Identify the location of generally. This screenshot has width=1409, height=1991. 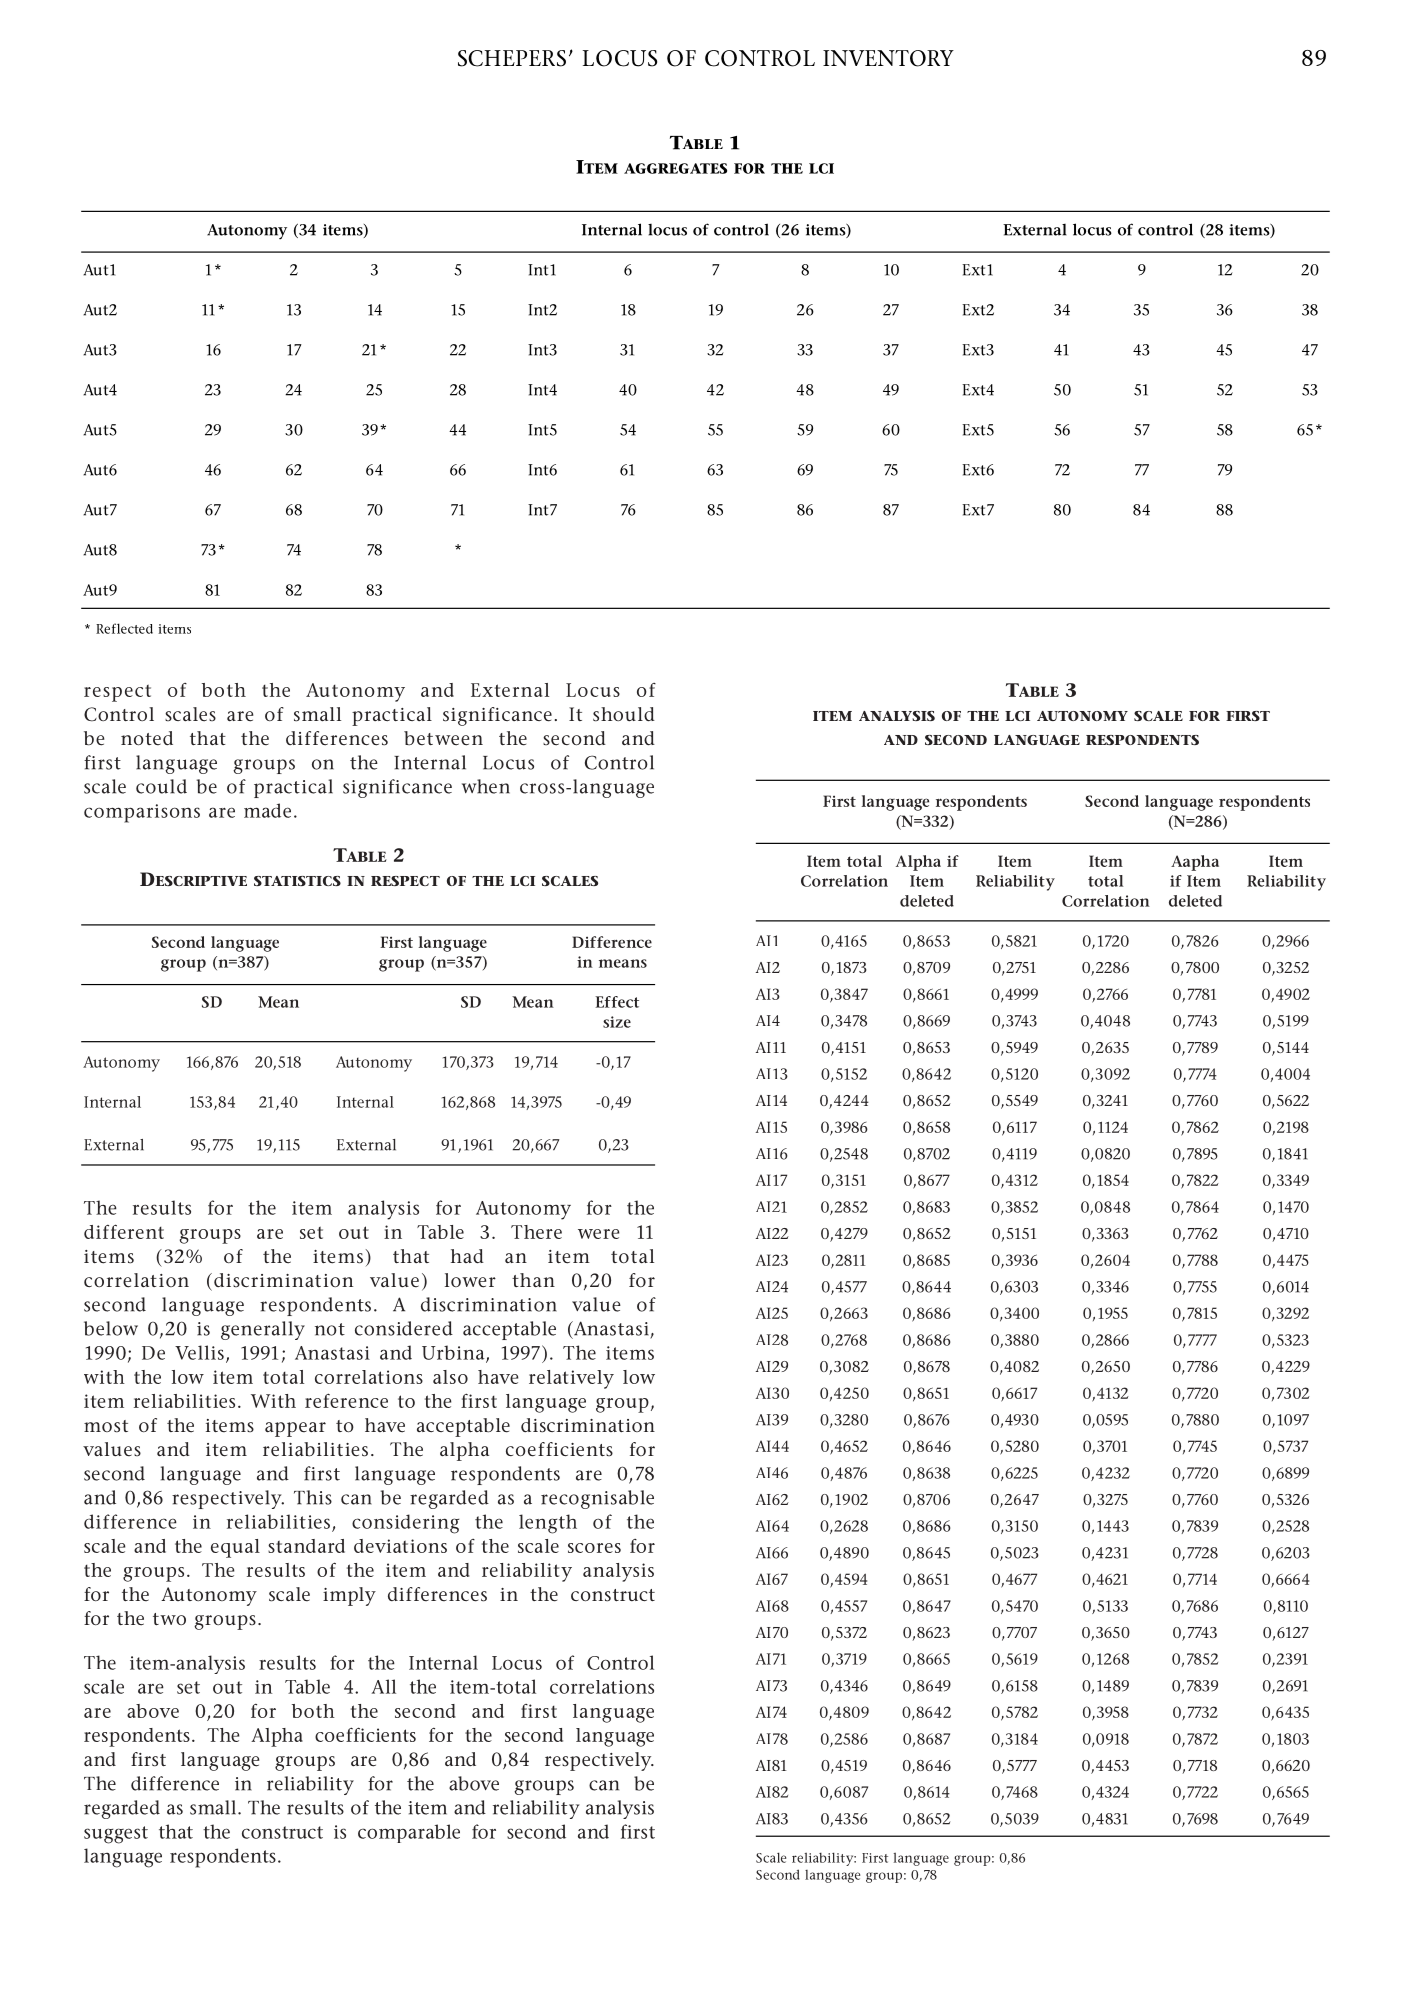
(263, 1330).
